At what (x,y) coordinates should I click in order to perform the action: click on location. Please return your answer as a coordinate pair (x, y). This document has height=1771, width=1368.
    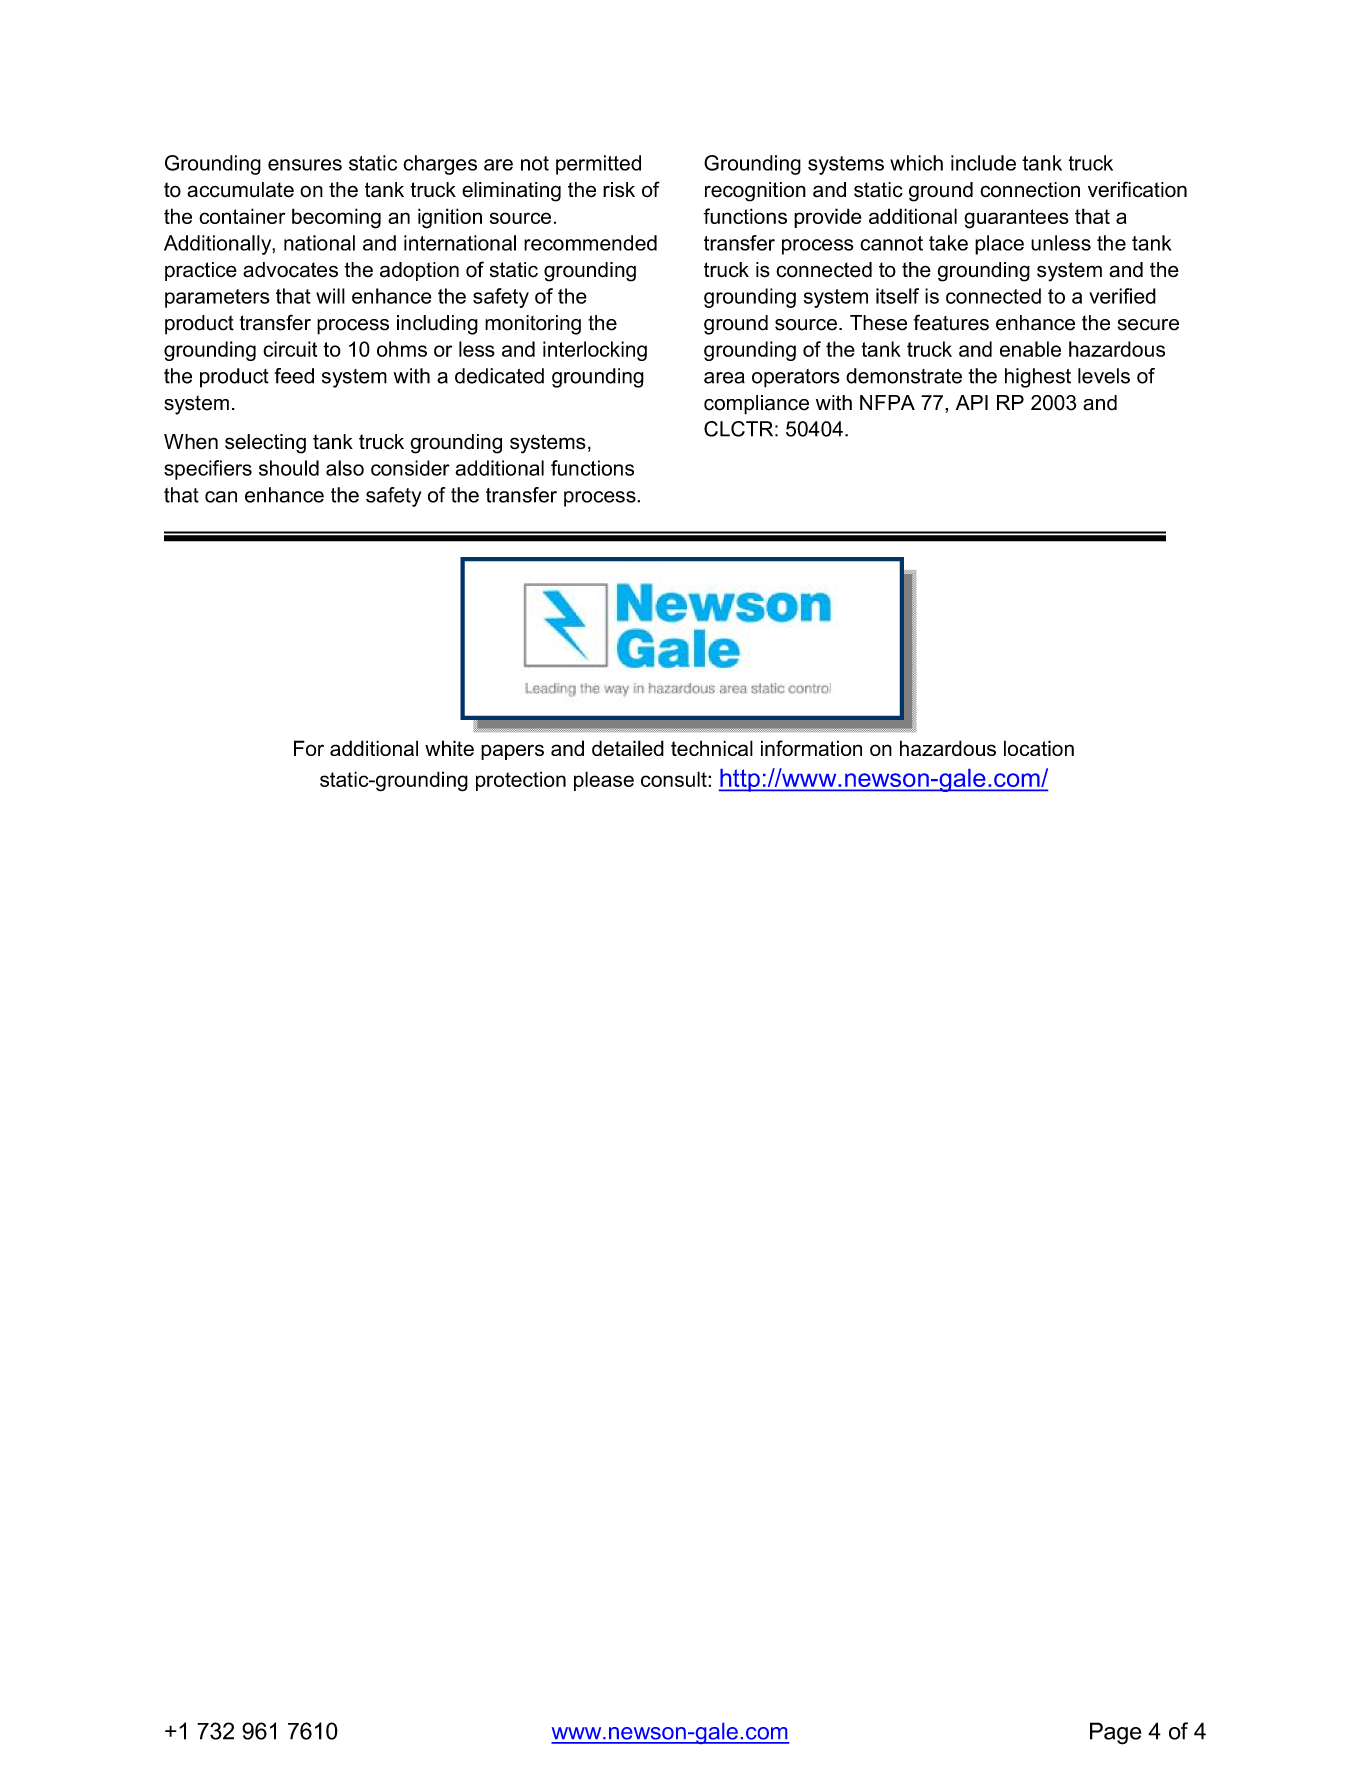
    Looking at the image, I should click on (1039, 748).
